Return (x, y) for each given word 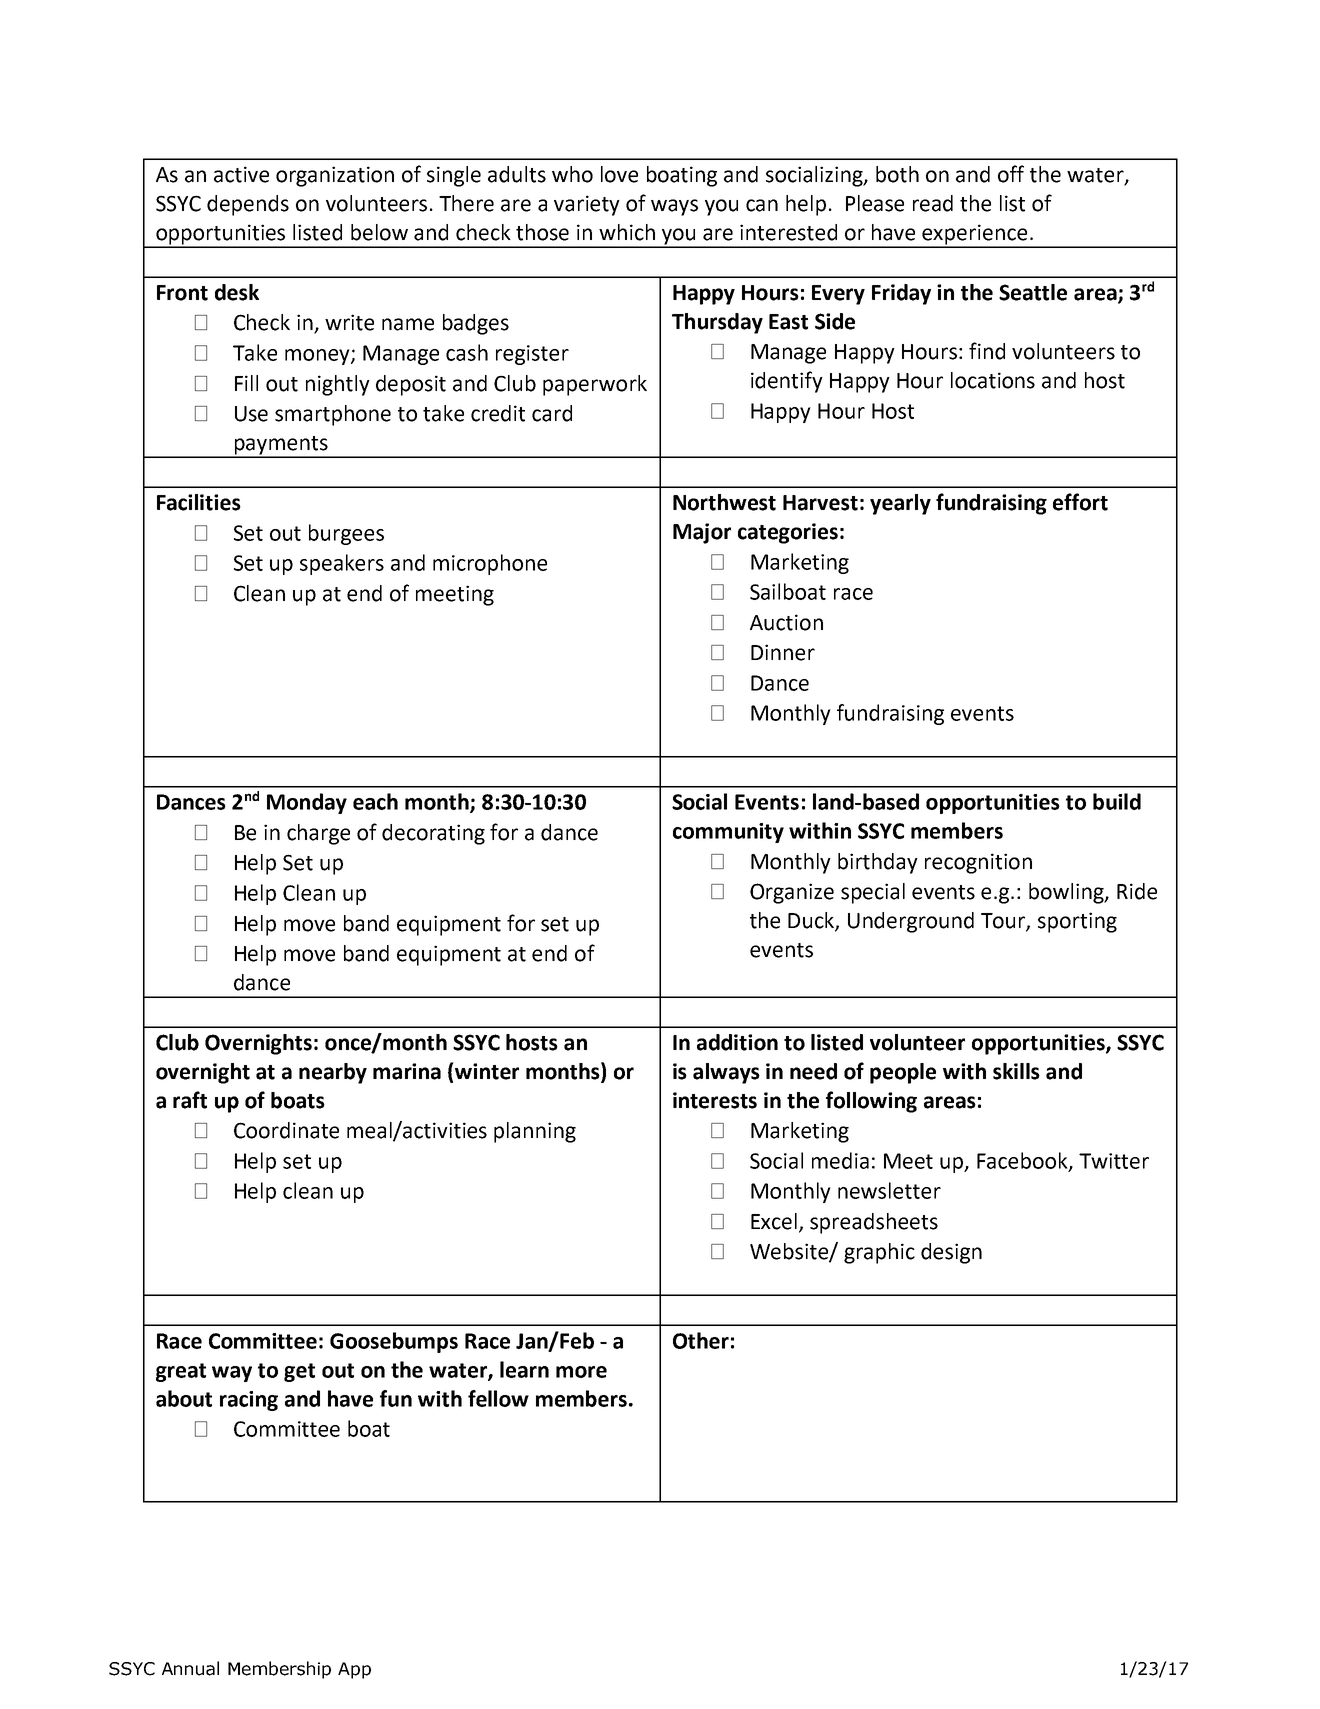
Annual (190, 1668)
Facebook (1023, 1161)
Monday (307, 803)
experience (975, 235)
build (1117, 801)
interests (715, 1100)
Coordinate (286, 1130)
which (627, 232)
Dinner (783, 652)
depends (248, 205)
